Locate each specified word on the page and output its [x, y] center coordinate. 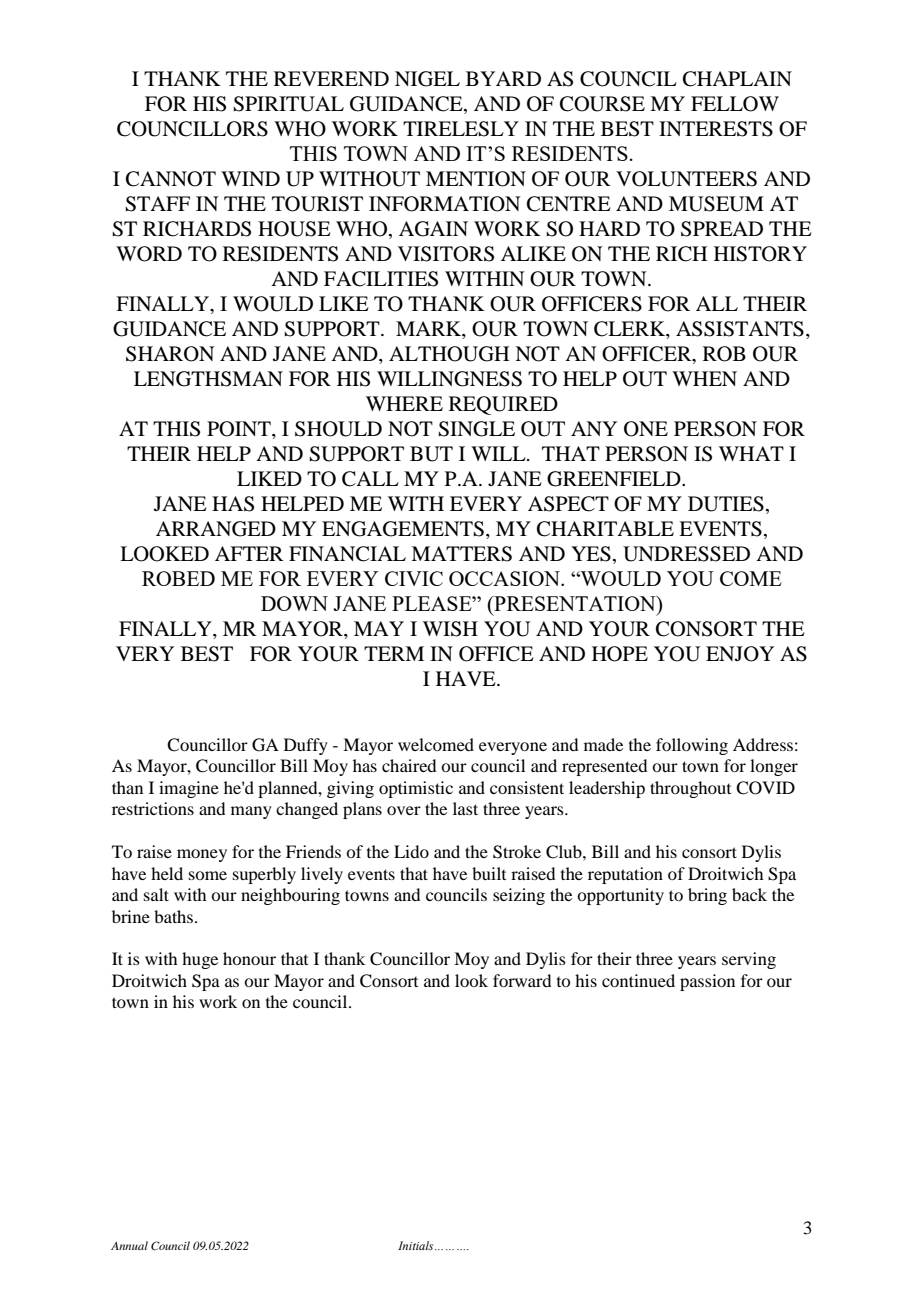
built [489, 873]
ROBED [178, 578]
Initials [417, 1245]
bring [707, 896]
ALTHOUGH [449, 354]
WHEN [704, 378]
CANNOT [171, 179]
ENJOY [740, 654]
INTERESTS [716, 129]
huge [200, 960]
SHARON [170, 354]
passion [707, 982]
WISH [450, 629]
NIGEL [427, 79]
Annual [129, 1245]
